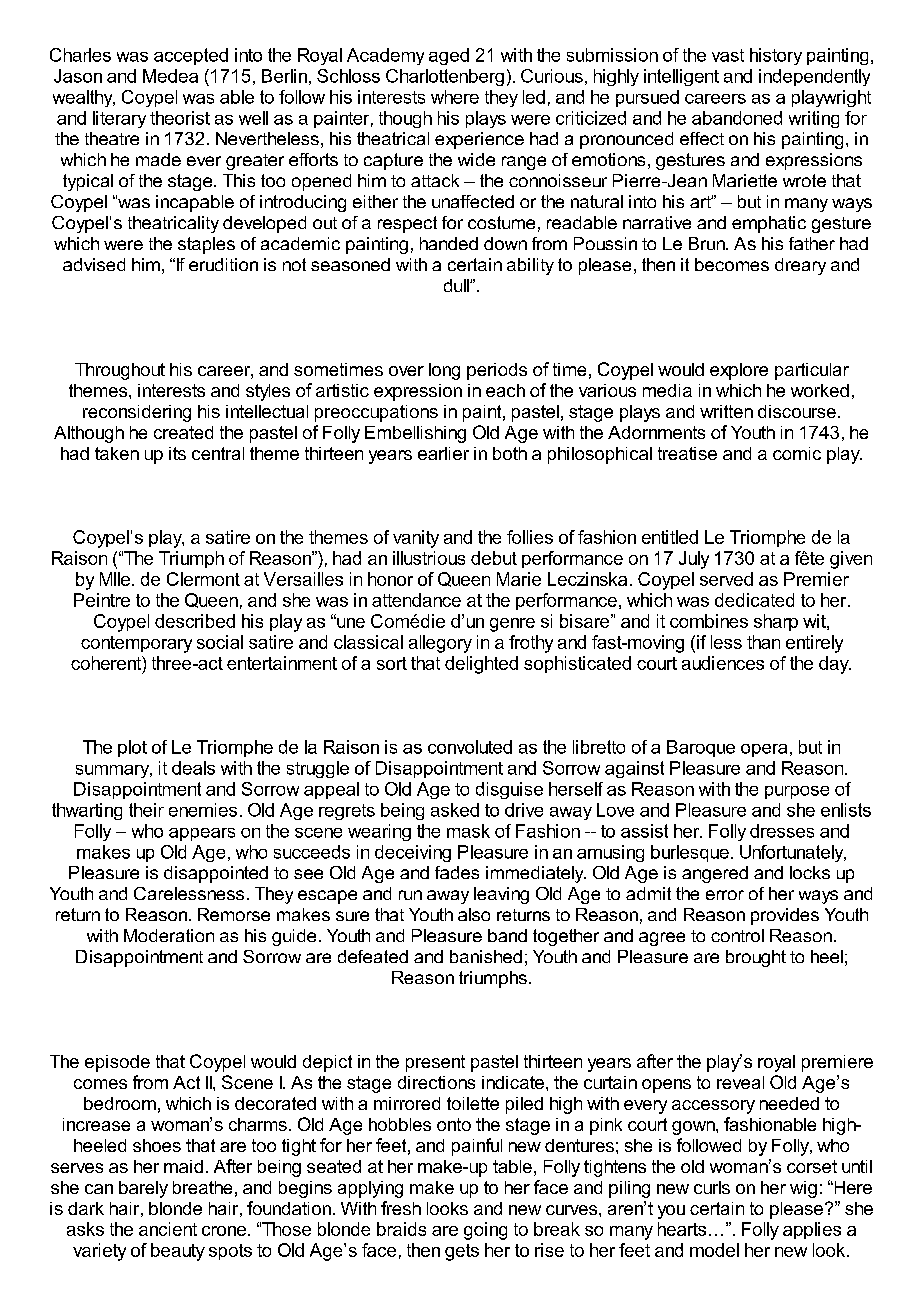 The width and height of the page is (924, 1308). What do you see at coordinates (776, 56) in the page?
I see `history` at bounding box center [776, 56].
